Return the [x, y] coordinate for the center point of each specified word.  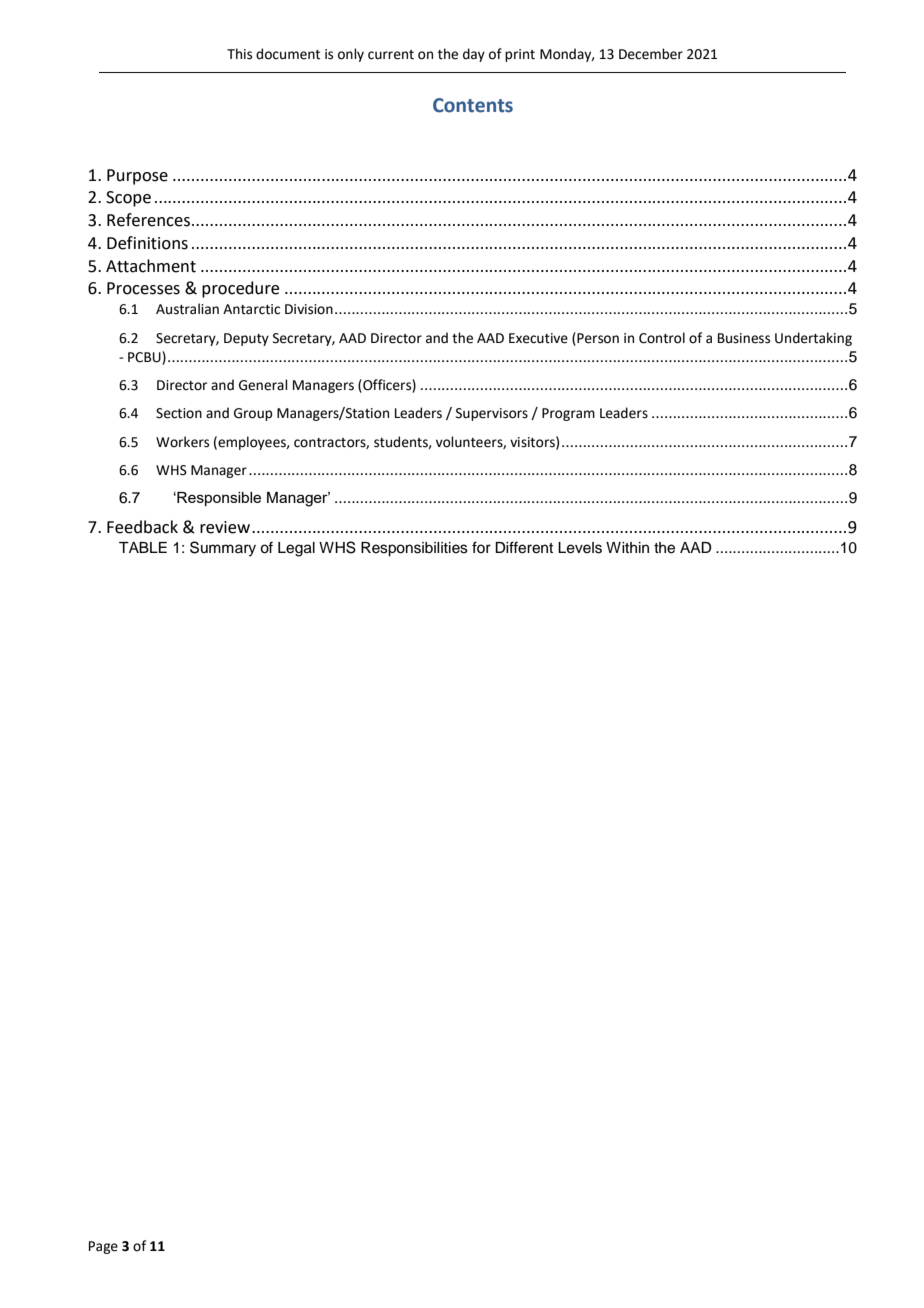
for [481, 547]
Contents [473, 105]
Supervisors [492, 414]
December [651, 54]
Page [103, 1247]
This [239, 54]
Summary [223, 549]
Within [627, 547]
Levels [580, 548]
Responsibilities [414, 549]
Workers [182, 442]
